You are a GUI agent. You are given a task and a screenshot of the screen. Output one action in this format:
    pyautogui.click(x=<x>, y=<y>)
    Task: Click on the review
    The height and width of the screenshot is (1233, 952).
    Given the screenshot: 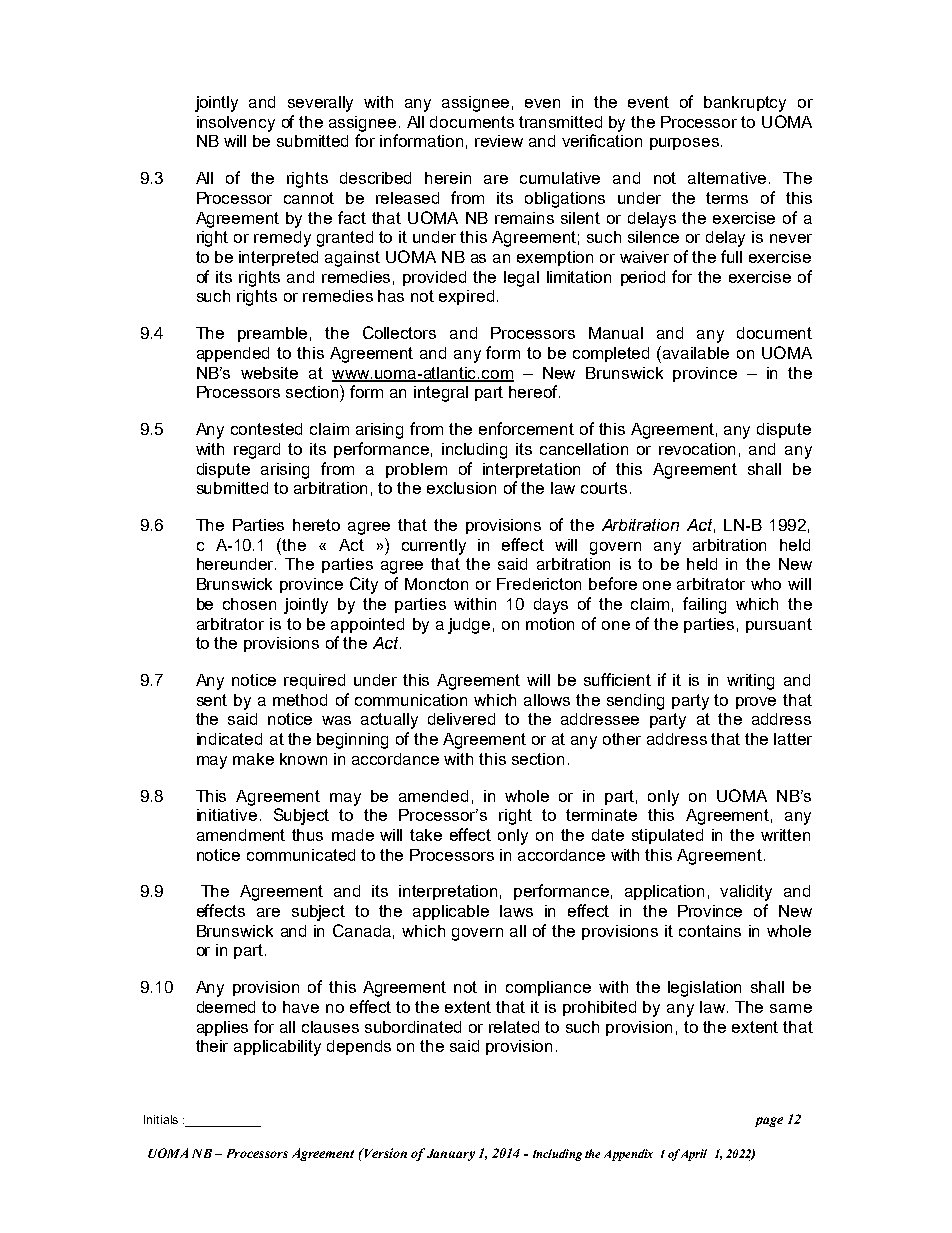 What is the action you would take?
    pyautogui.click(x=499, y=141)
